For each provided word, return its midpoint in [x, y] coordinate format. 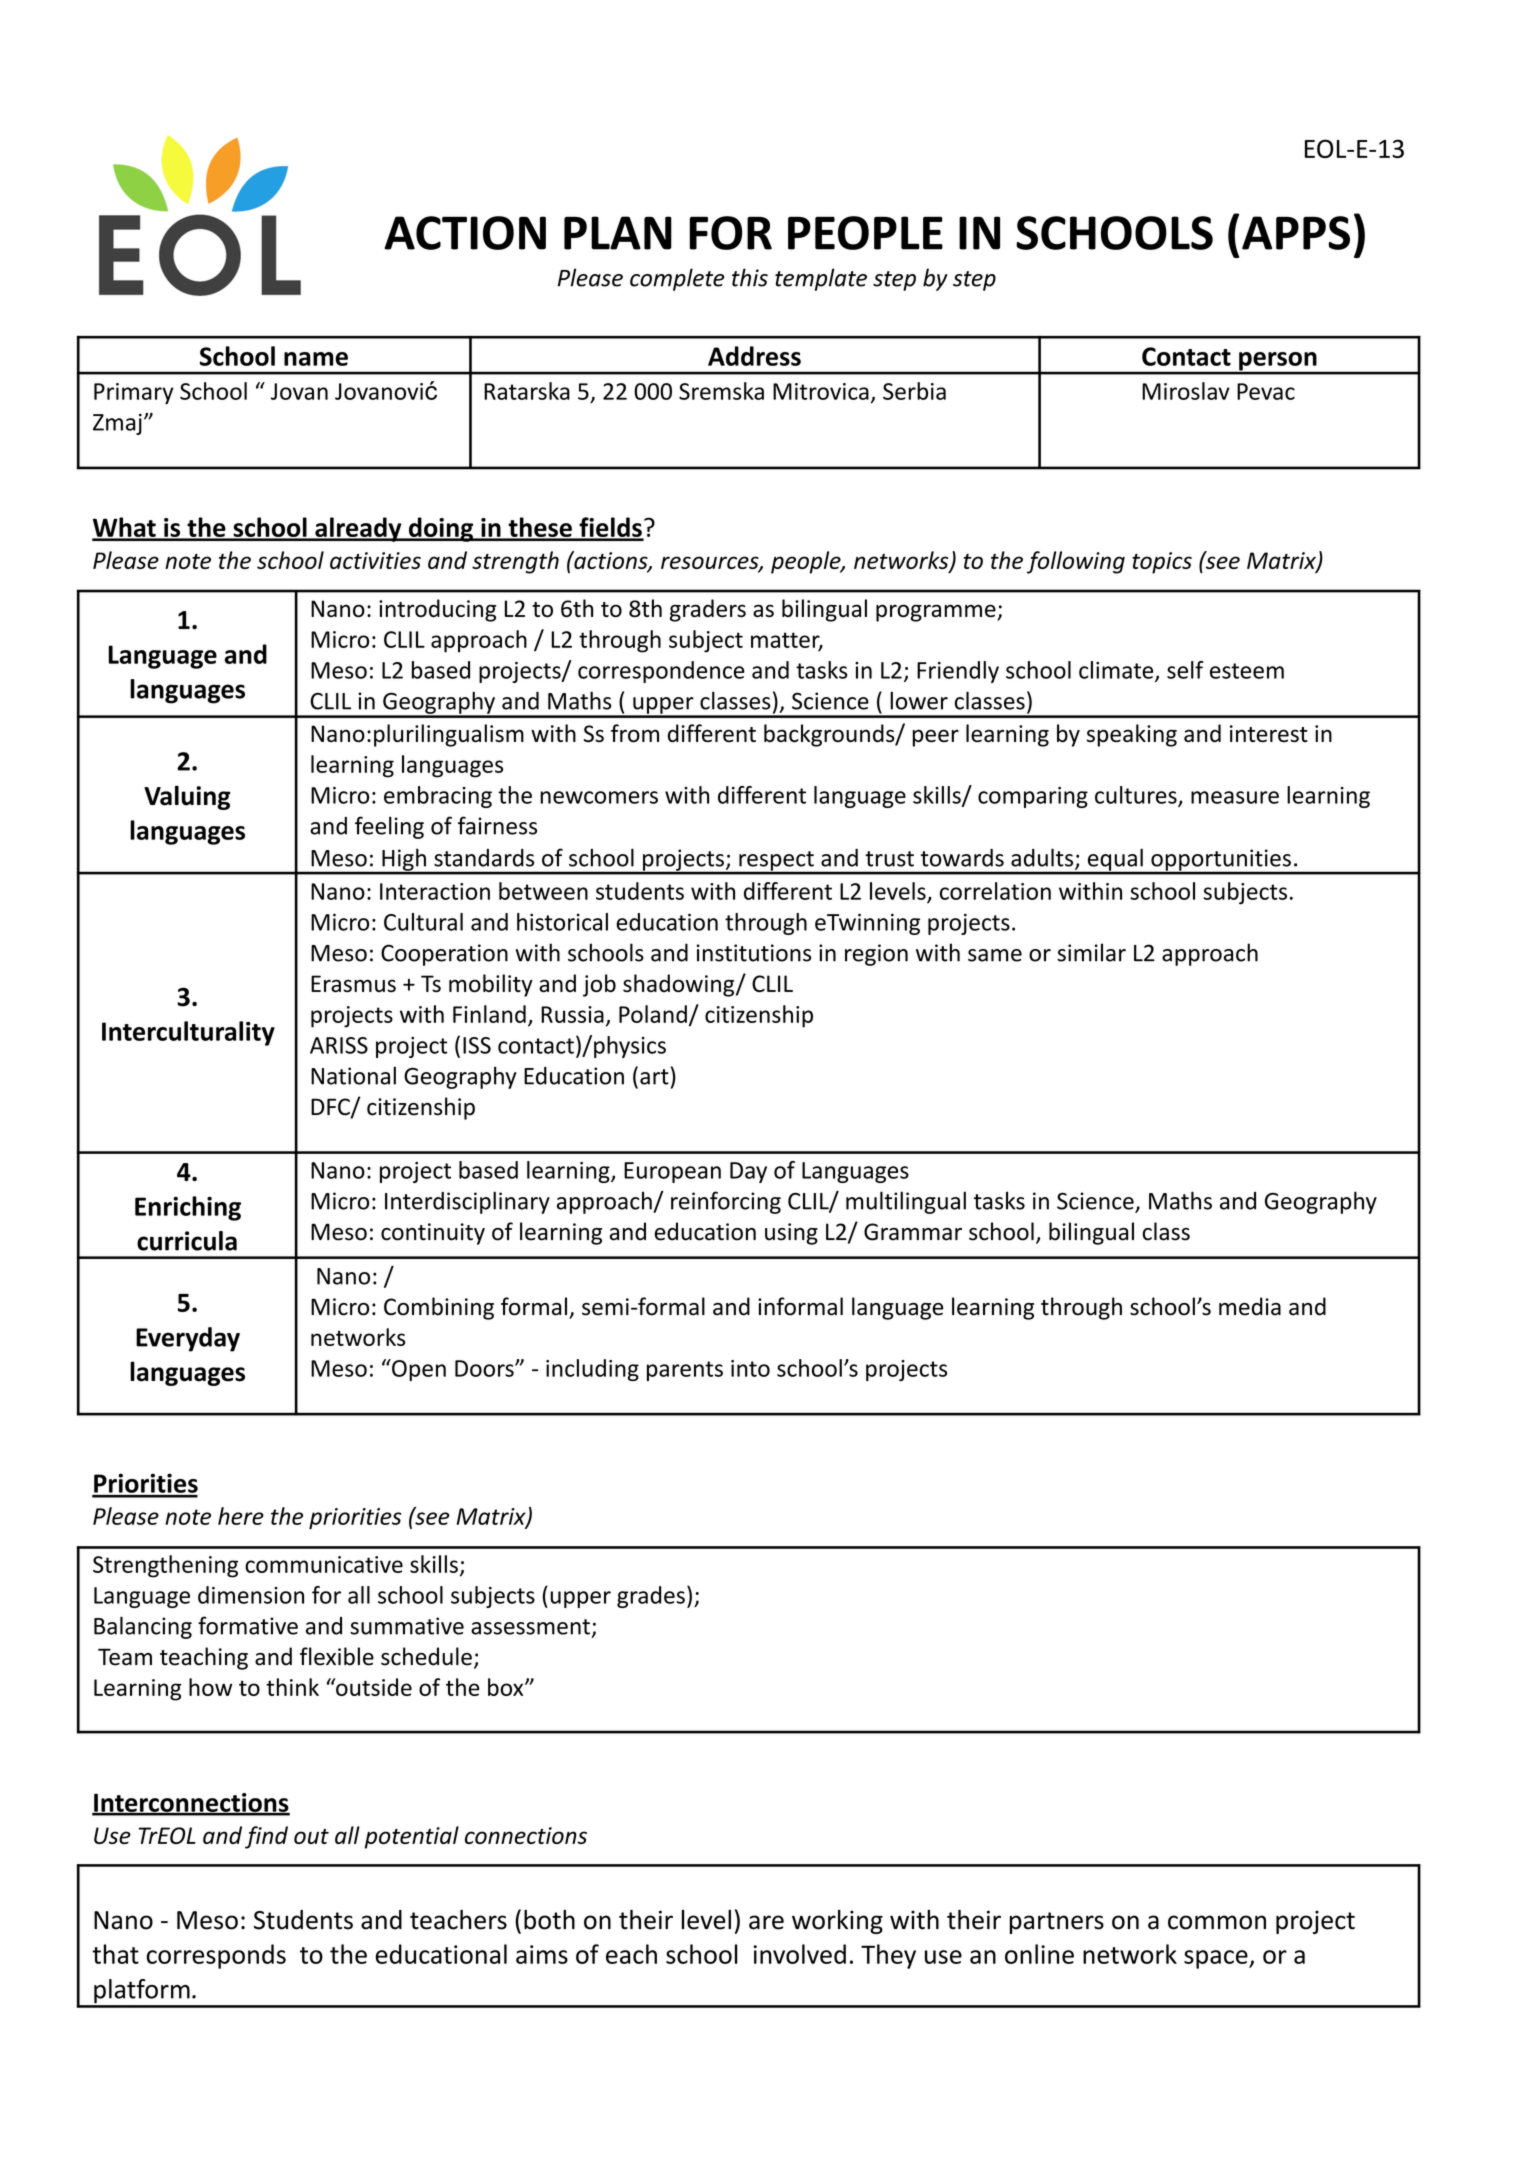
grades [651, 1597]
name [316, 359]
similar [1091, 952]
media [1250, 1306]
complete [677, 279]
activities [375, 560]
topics [1162, 563]
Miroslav [1186, 391]
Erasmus [353, 983]
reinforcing [726, 1202]
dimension [251, 1595]
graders [708, 610]
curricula [187, 1241]
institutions [753, 953]
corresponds [216, 1956]
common [1217, 1922]
